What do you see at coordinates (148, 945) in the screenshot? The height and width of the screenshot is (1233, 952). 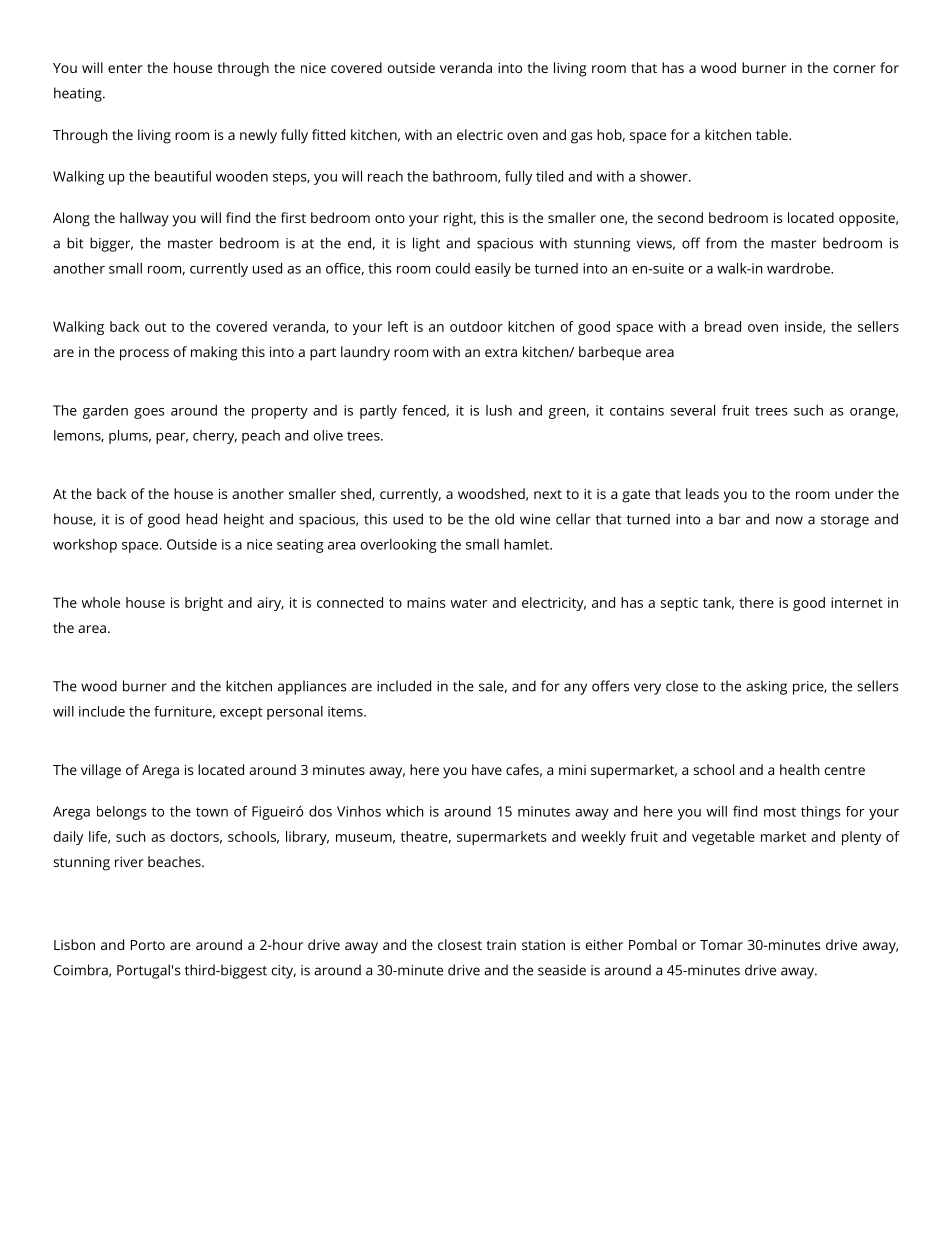 I see `Porto` at bounding box center [148, 945].
